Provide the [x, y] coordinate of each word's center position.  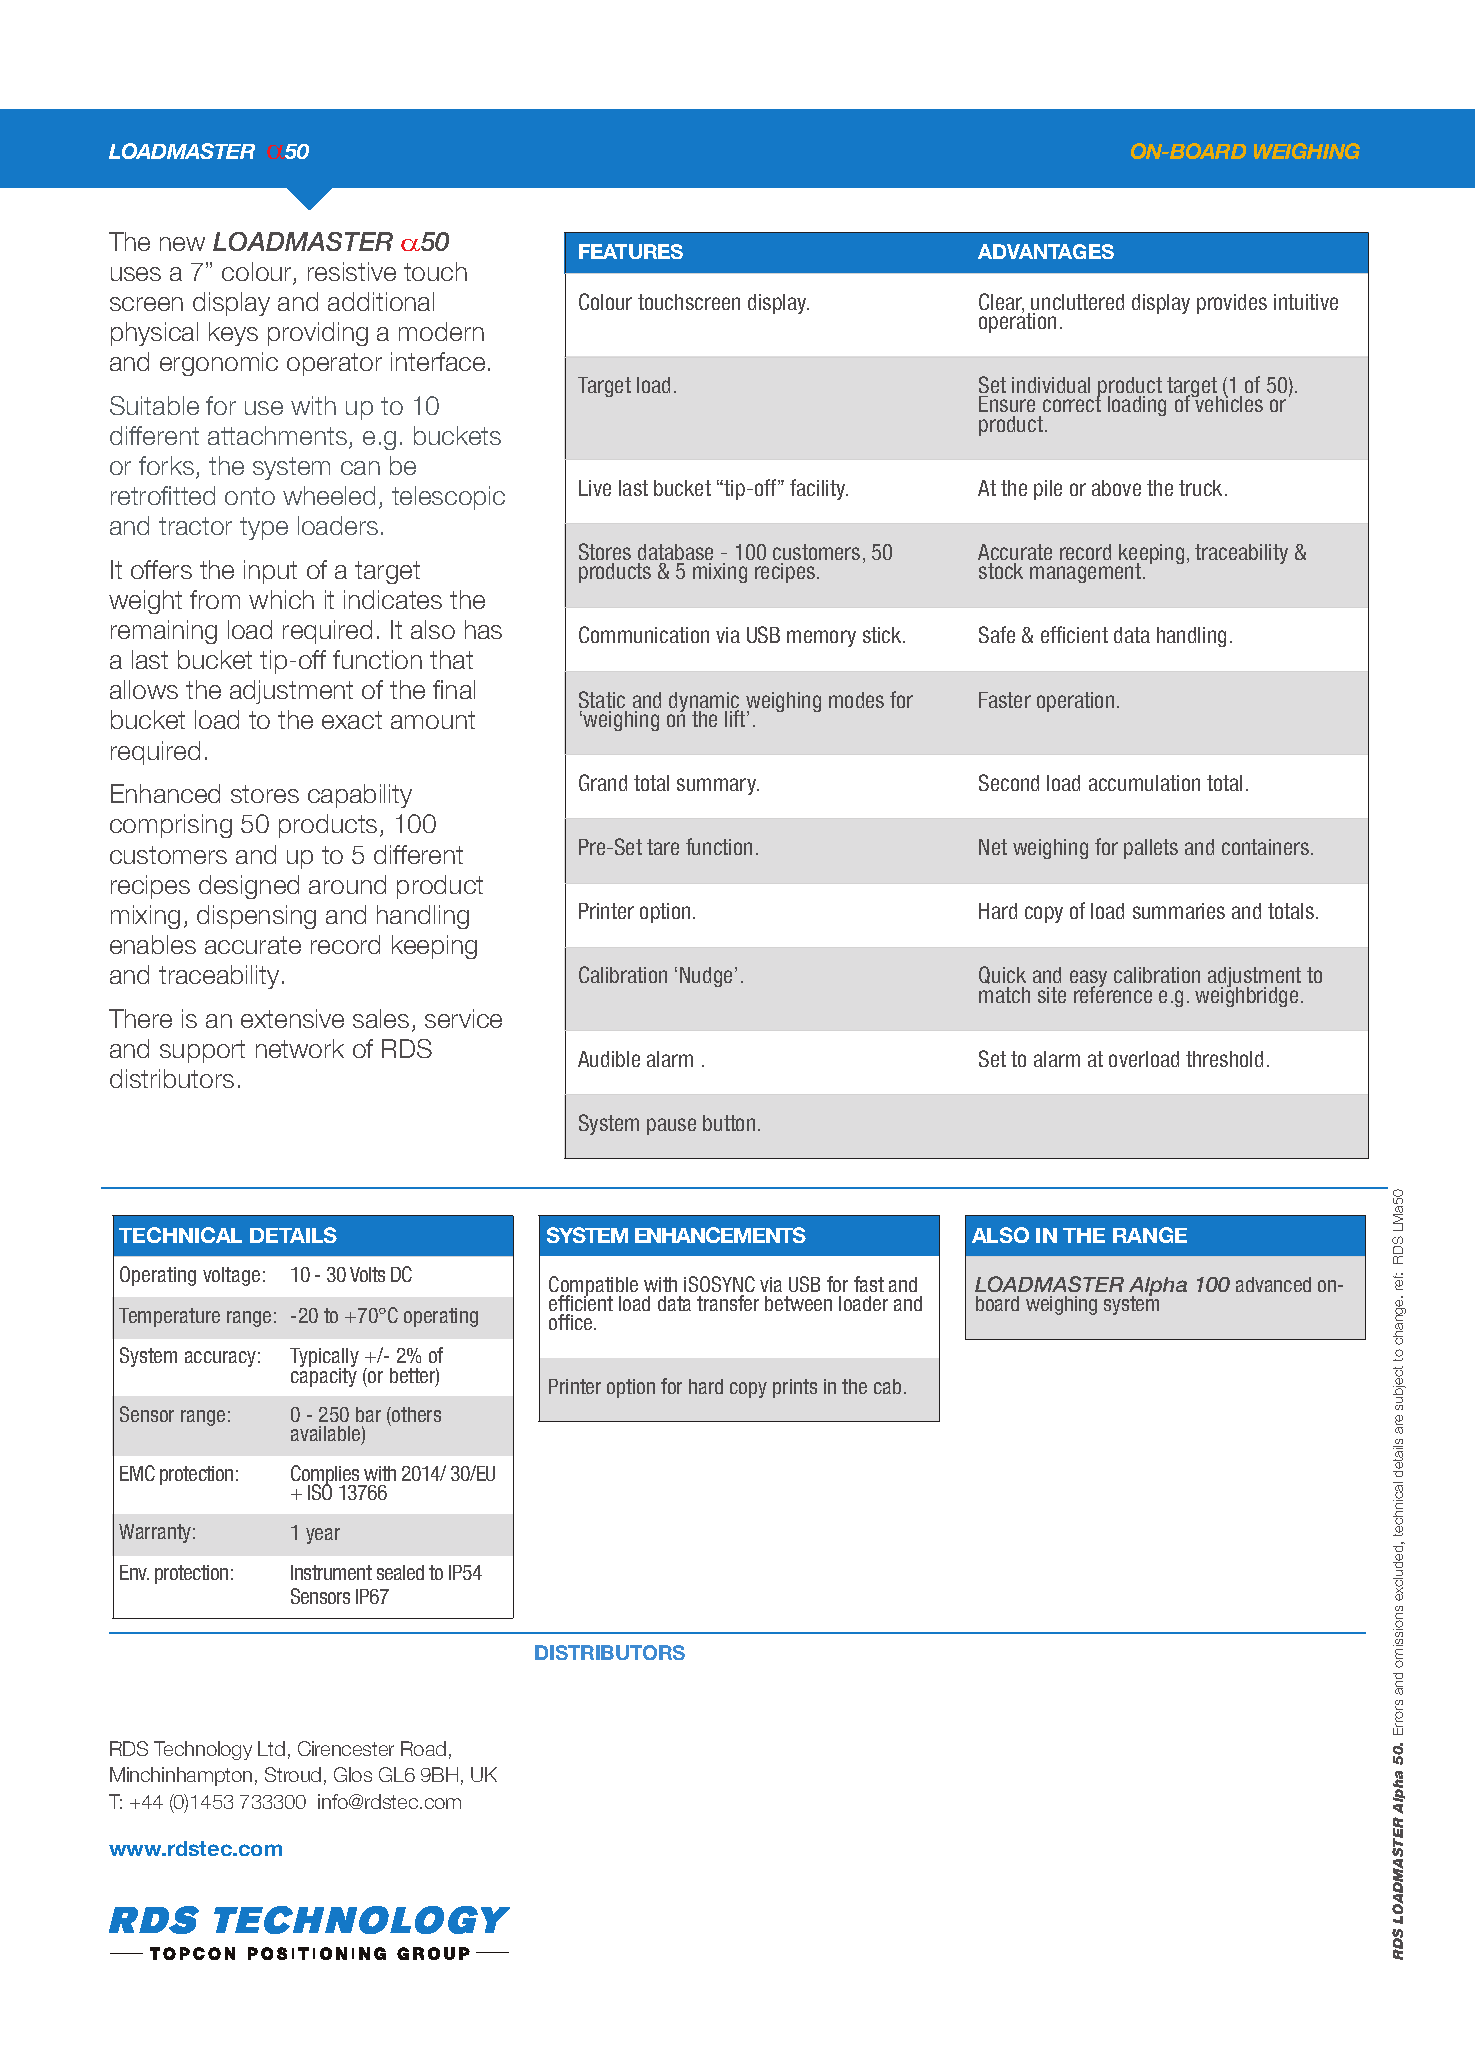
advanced [1273, 1284]
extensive [292, 1018]
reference [1113, 993]
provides [1232, 304]
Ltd [271, 1748]
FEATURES [631, 251]
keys [233, 334]
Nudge [706, 977]
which [281, 599]
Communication [644, 634]
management [1087, 573]
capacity [324, 1376]
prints [795, 1388]
